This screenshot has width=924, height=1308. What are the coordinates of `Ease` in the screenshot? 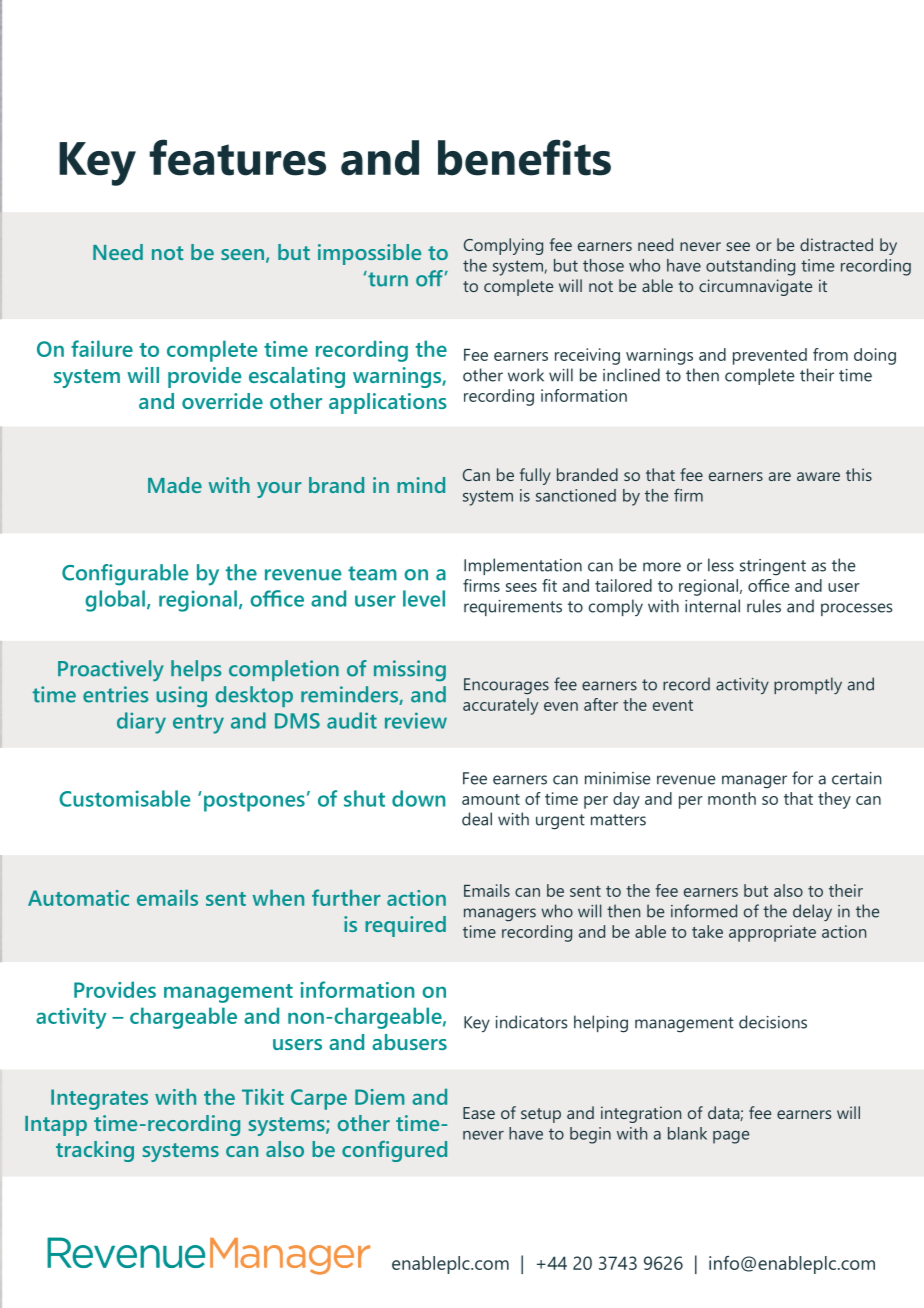 It's located at (479, 1113).
